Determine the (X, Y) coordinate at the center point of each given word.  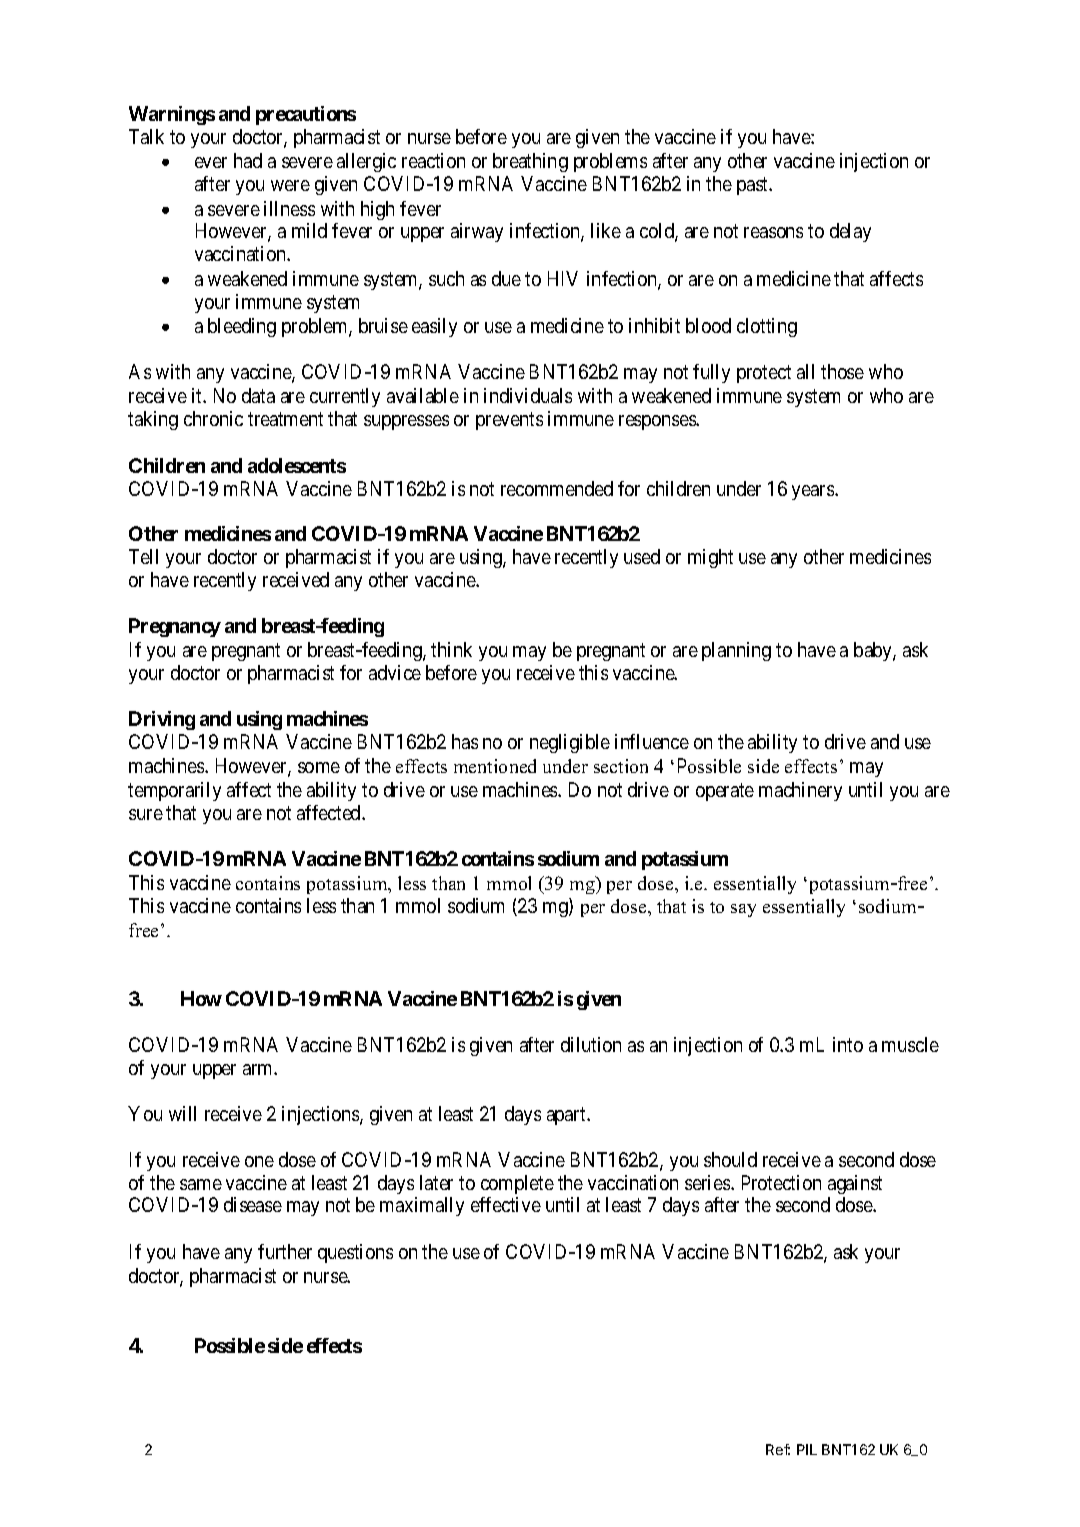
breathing (530, 162)
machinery (800, 791)
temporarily (174, 791)
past (754, 186)
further (285, 1251)
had (248, 160)
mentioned (495, 766)
